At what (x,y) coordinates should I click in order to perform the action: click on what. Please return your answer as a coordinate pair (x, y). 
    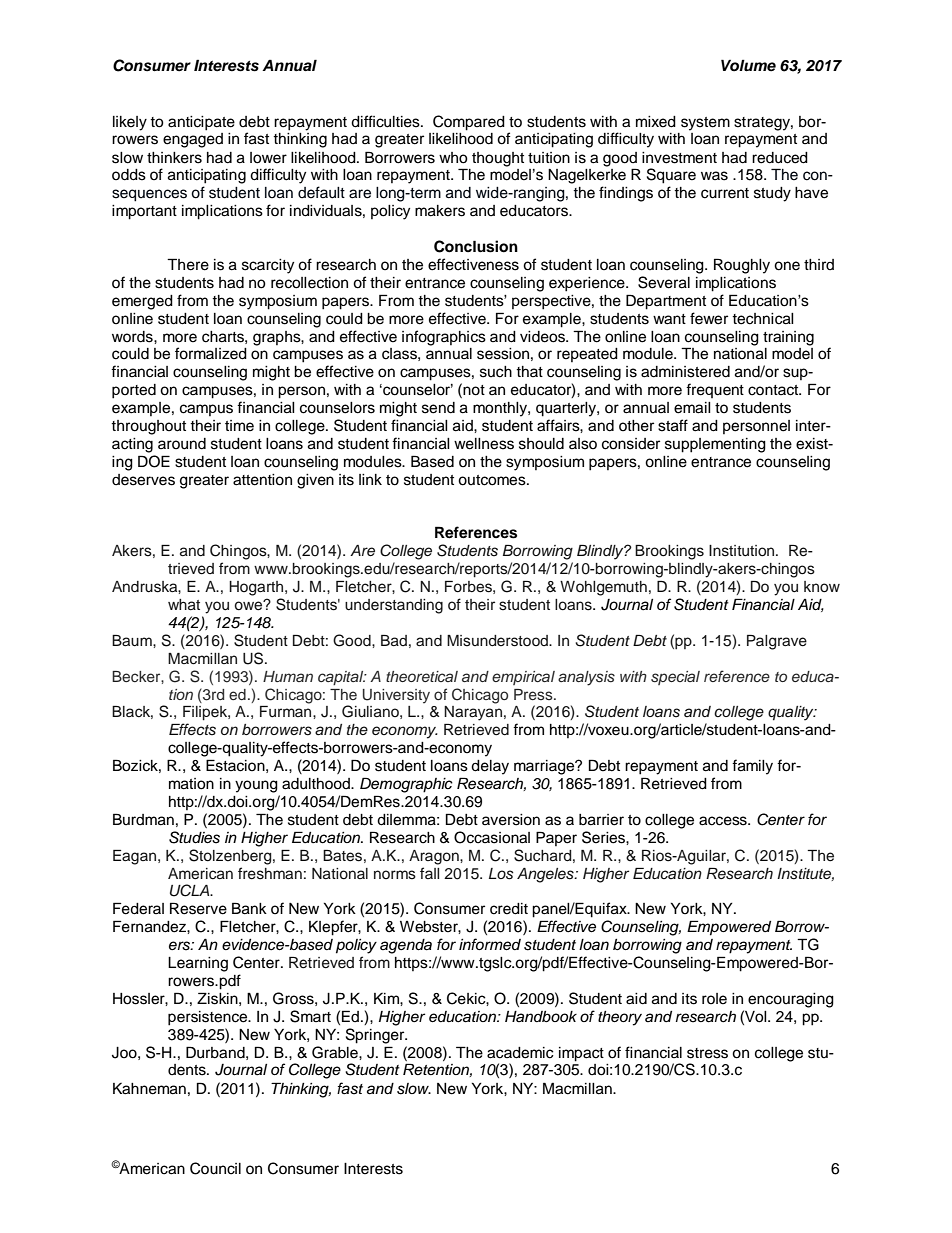
    Looking at the image, I should click on (184, 604).
